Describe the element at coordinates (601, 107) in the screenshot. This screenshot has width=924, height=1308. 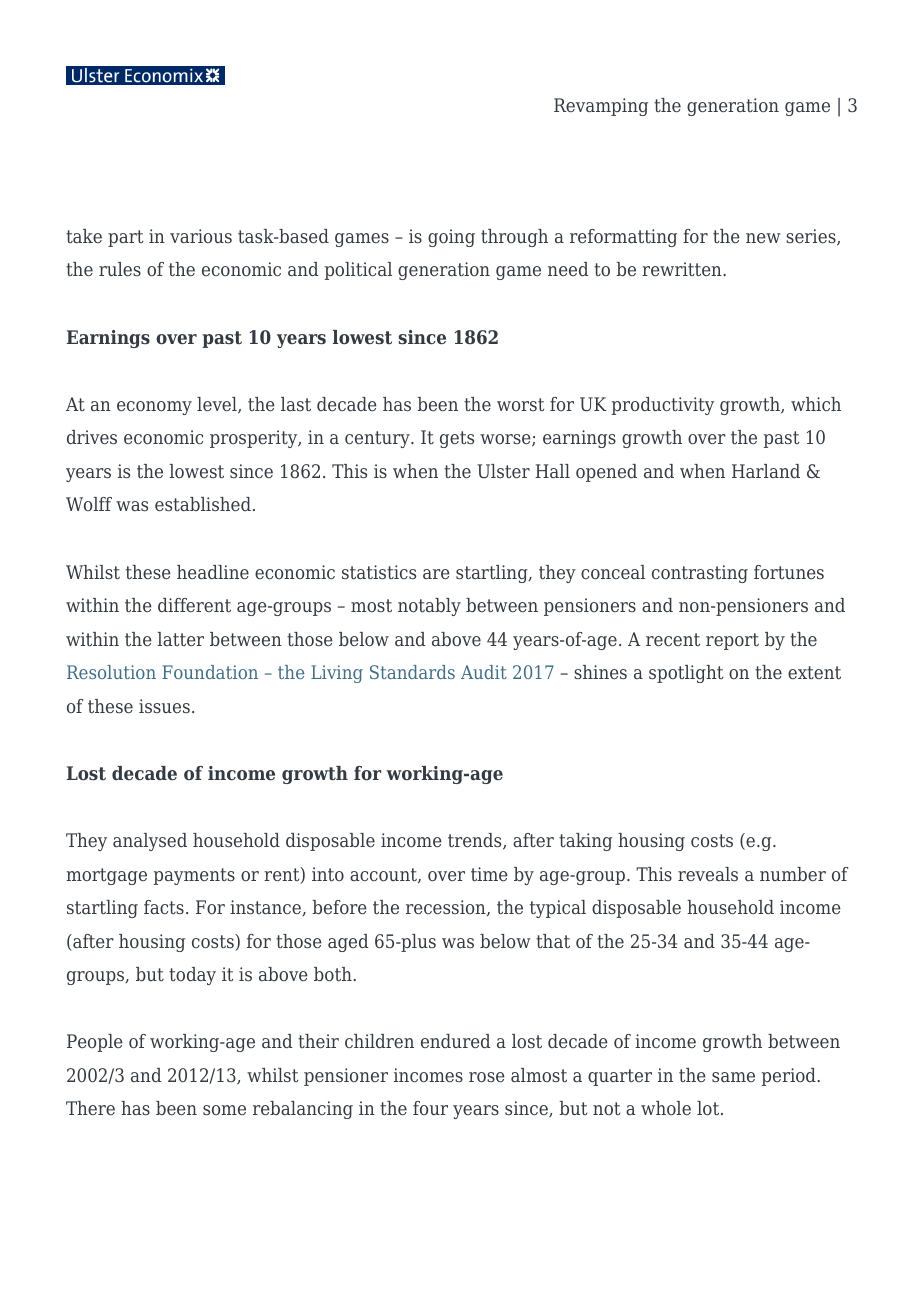
I see `Revamping` at that location.
